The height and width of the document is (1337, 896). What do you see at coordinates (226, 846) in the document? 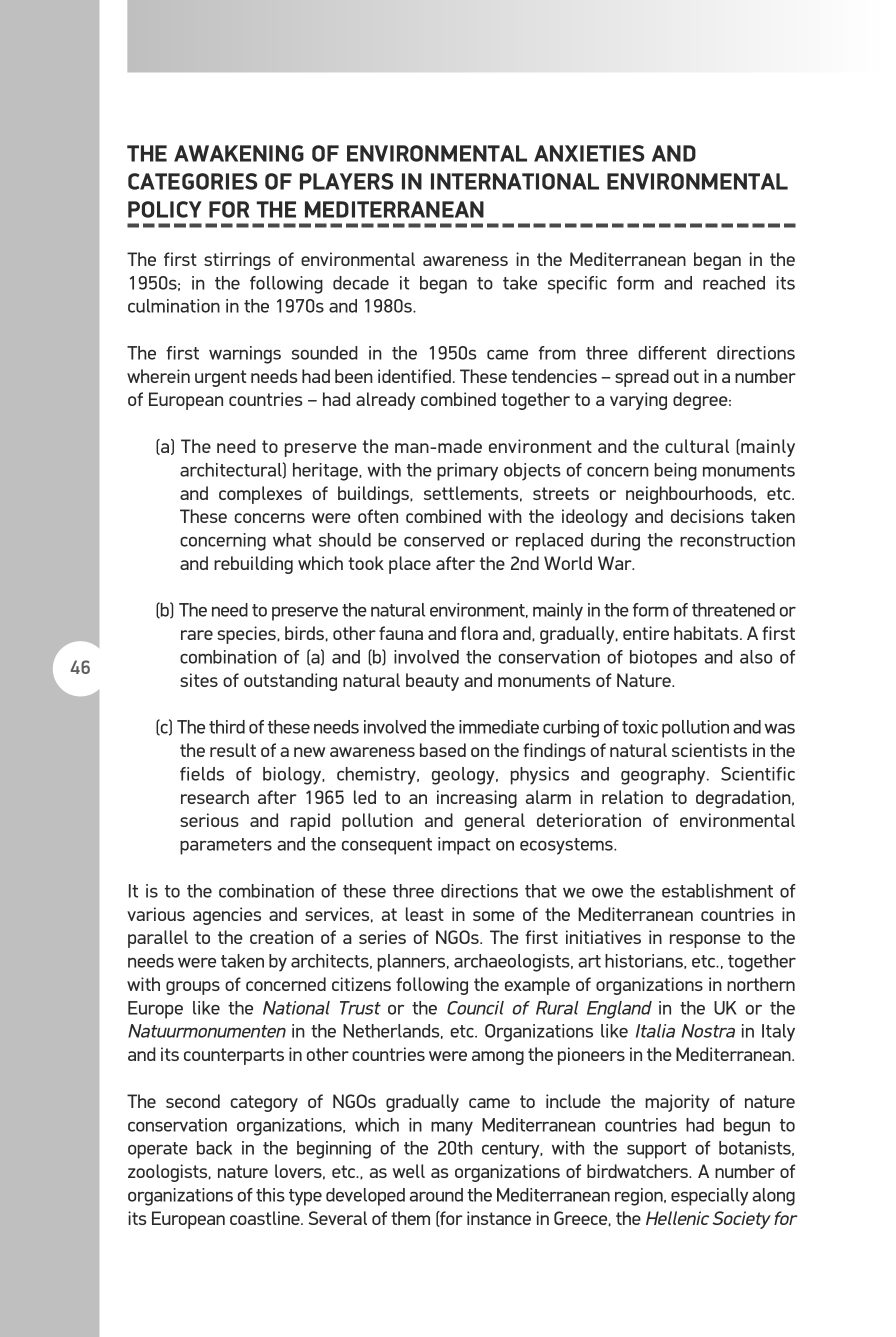
I see `parameters` at bounding box center [226, 846].
